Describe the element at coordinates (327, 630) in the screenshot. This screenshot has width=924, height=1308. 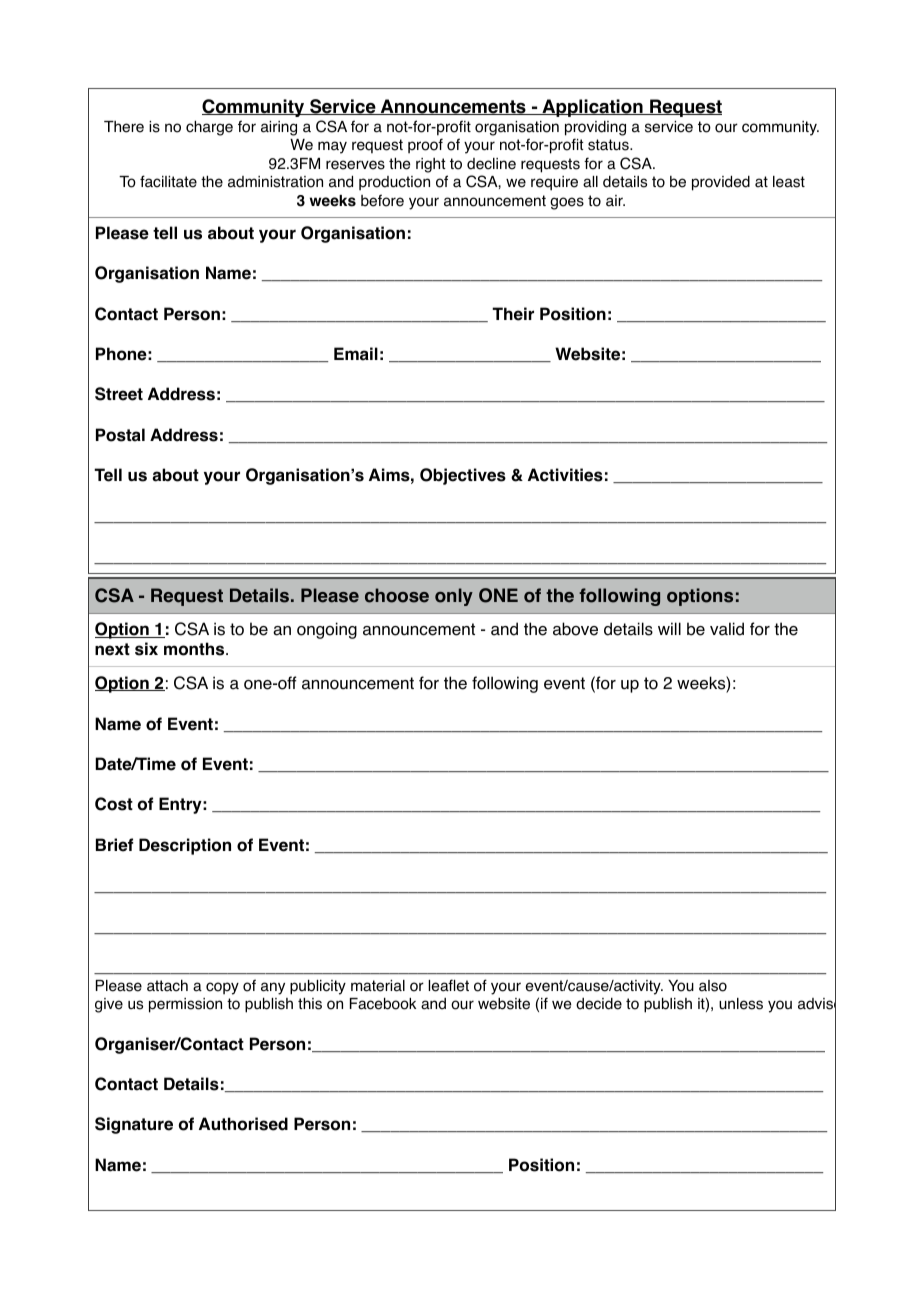
I see `ongoing` at that location.
